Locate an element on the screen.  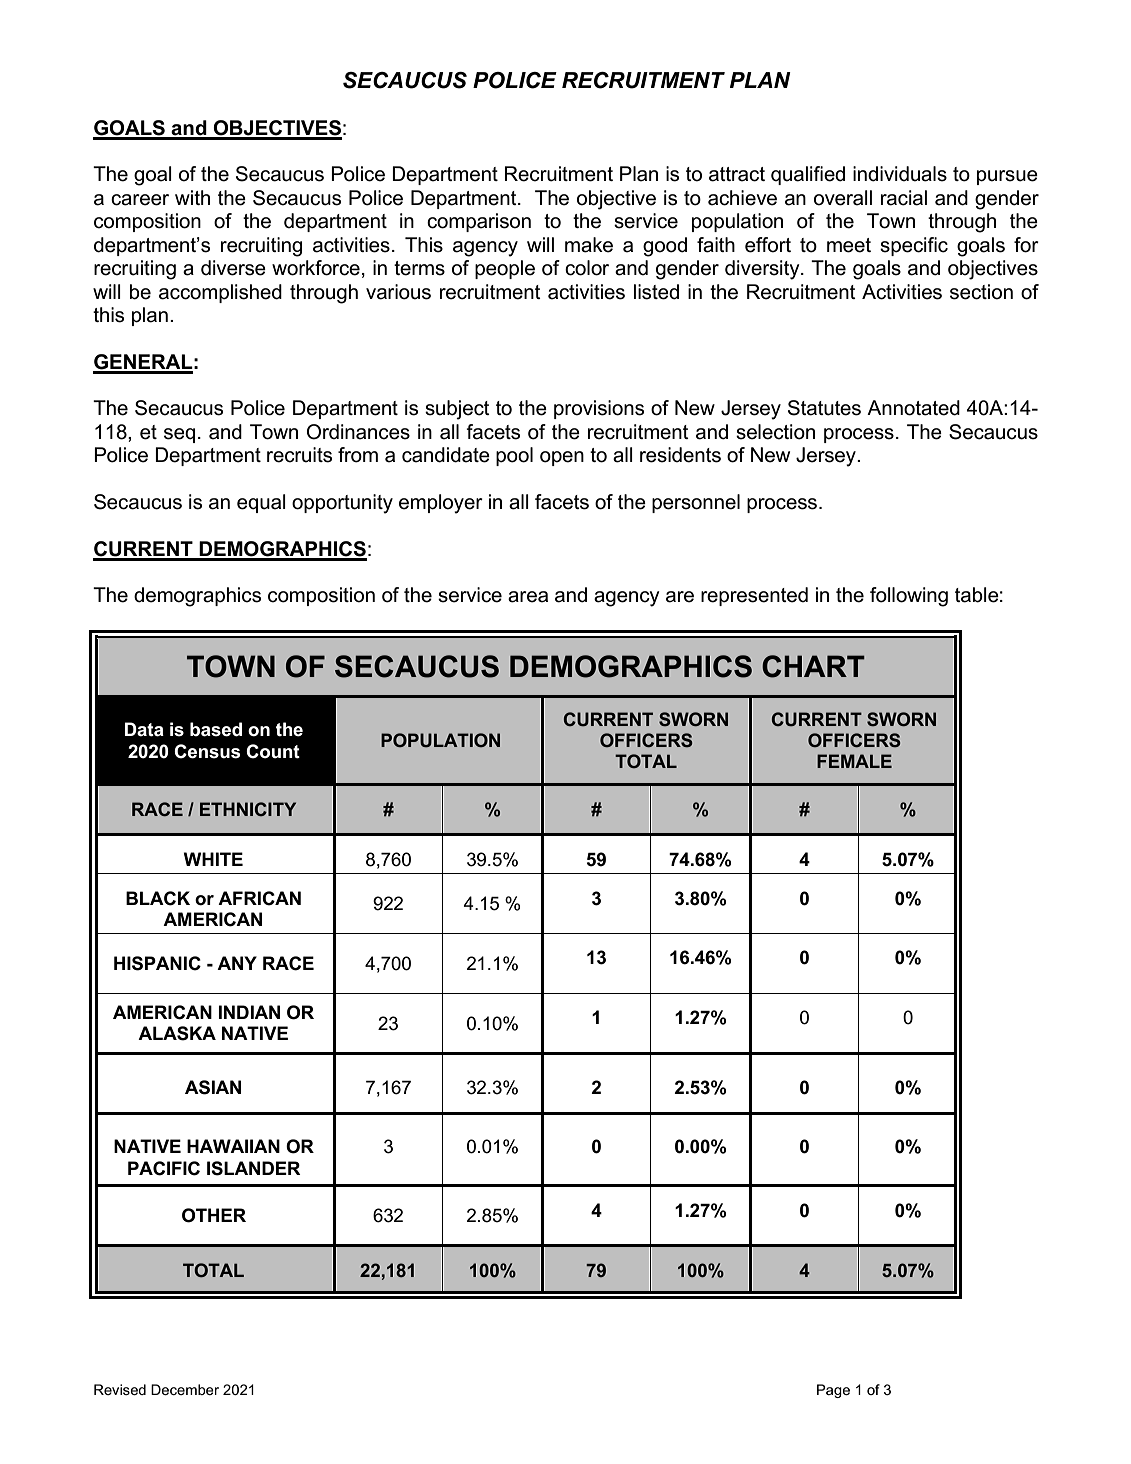
ANY is located at coordinates (237, 963).
